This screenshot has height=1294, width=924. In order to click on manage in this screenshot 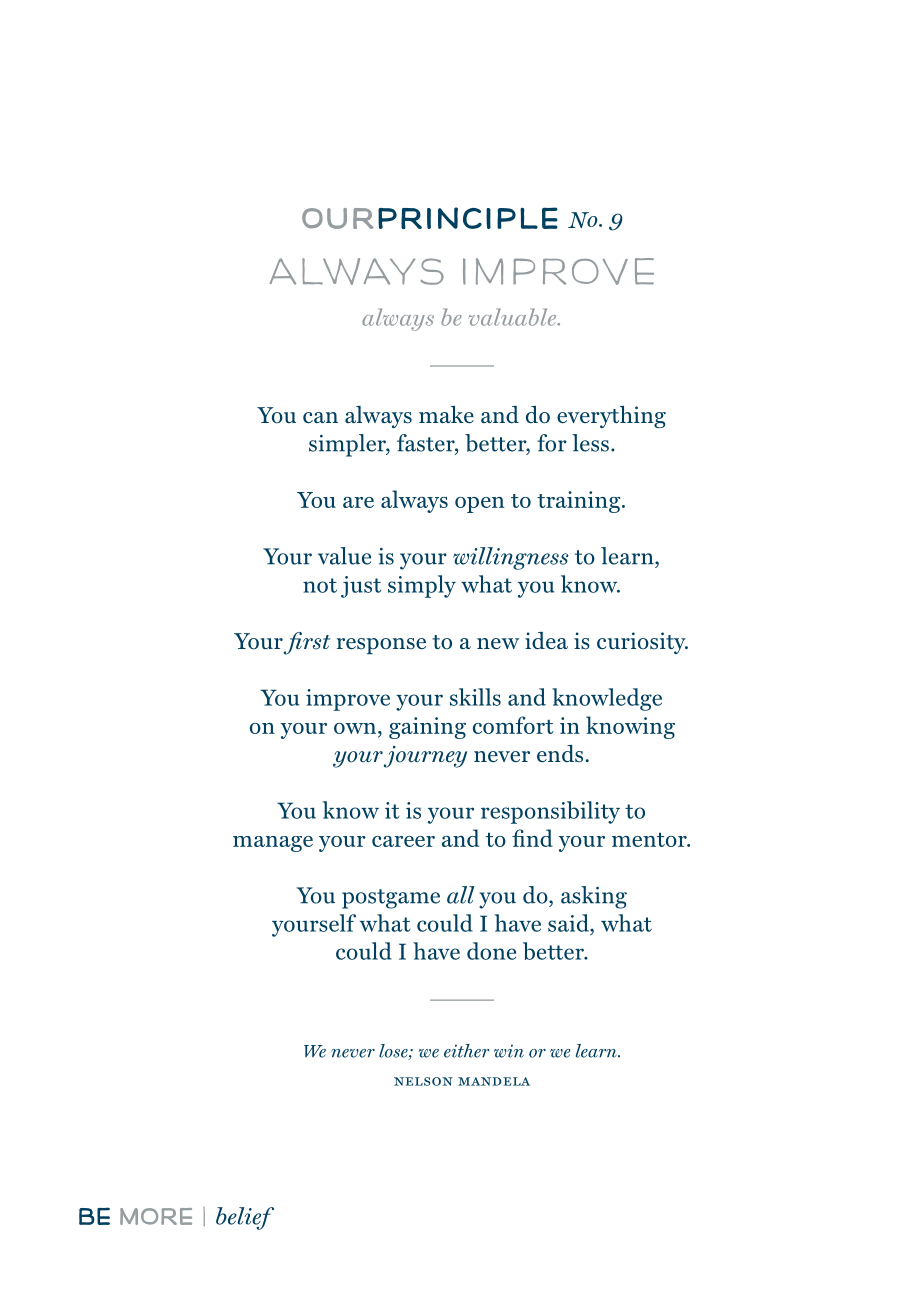, I will do `click(273, 844)`.
